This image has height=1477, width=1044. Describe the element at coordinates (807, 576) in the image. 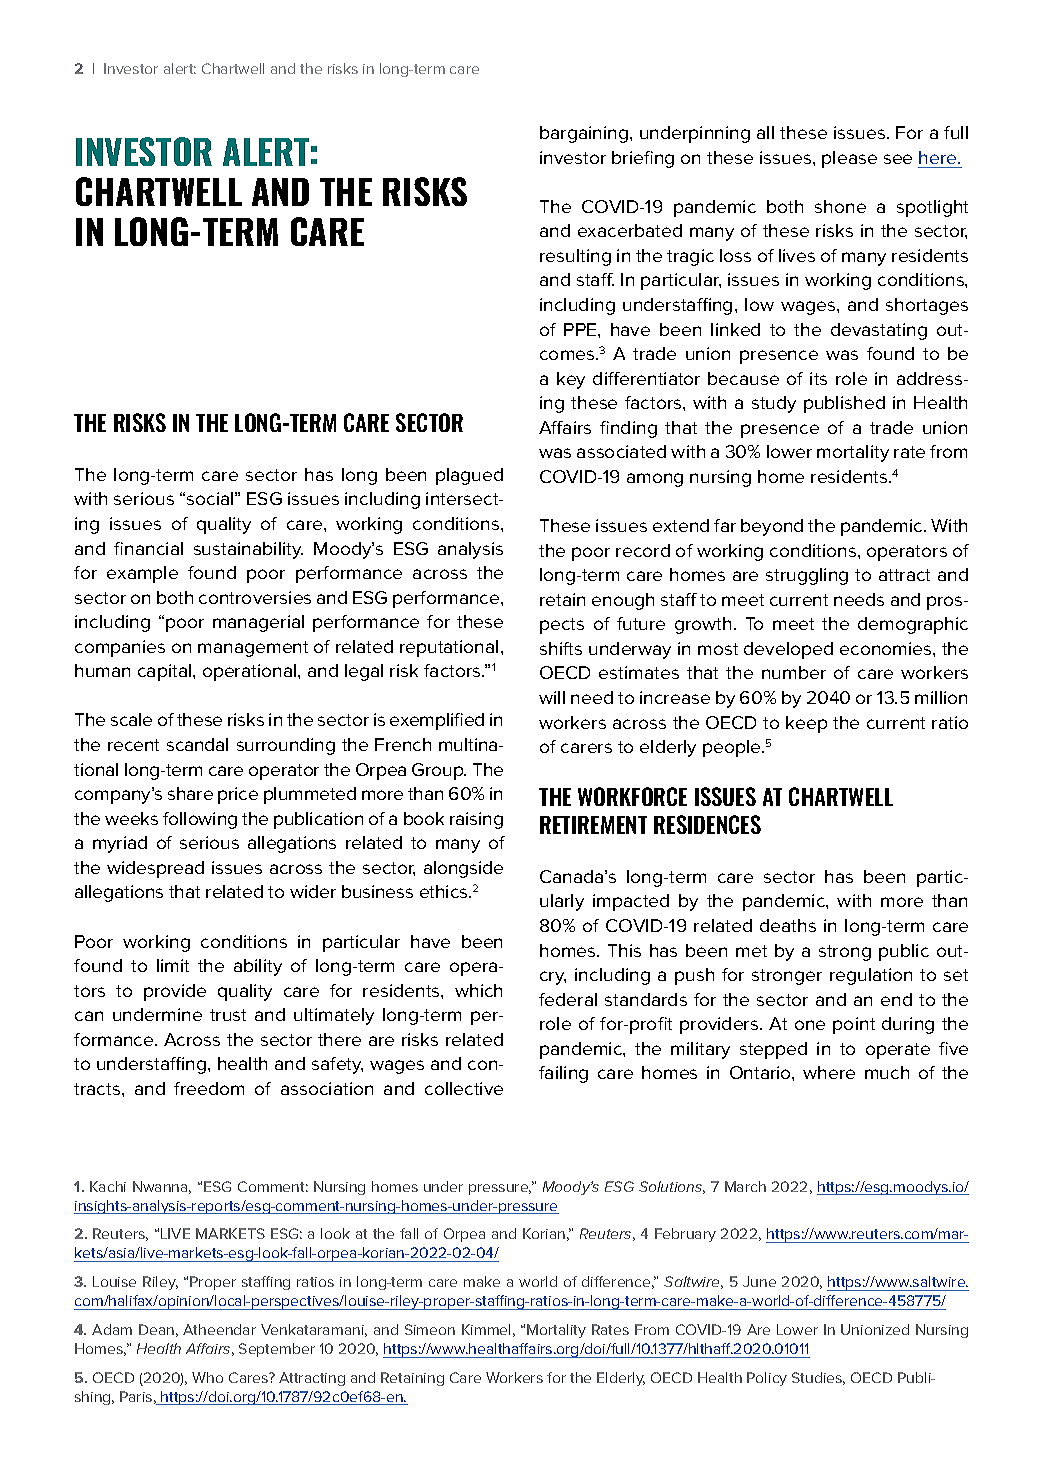

I see `struggling` at that location.
